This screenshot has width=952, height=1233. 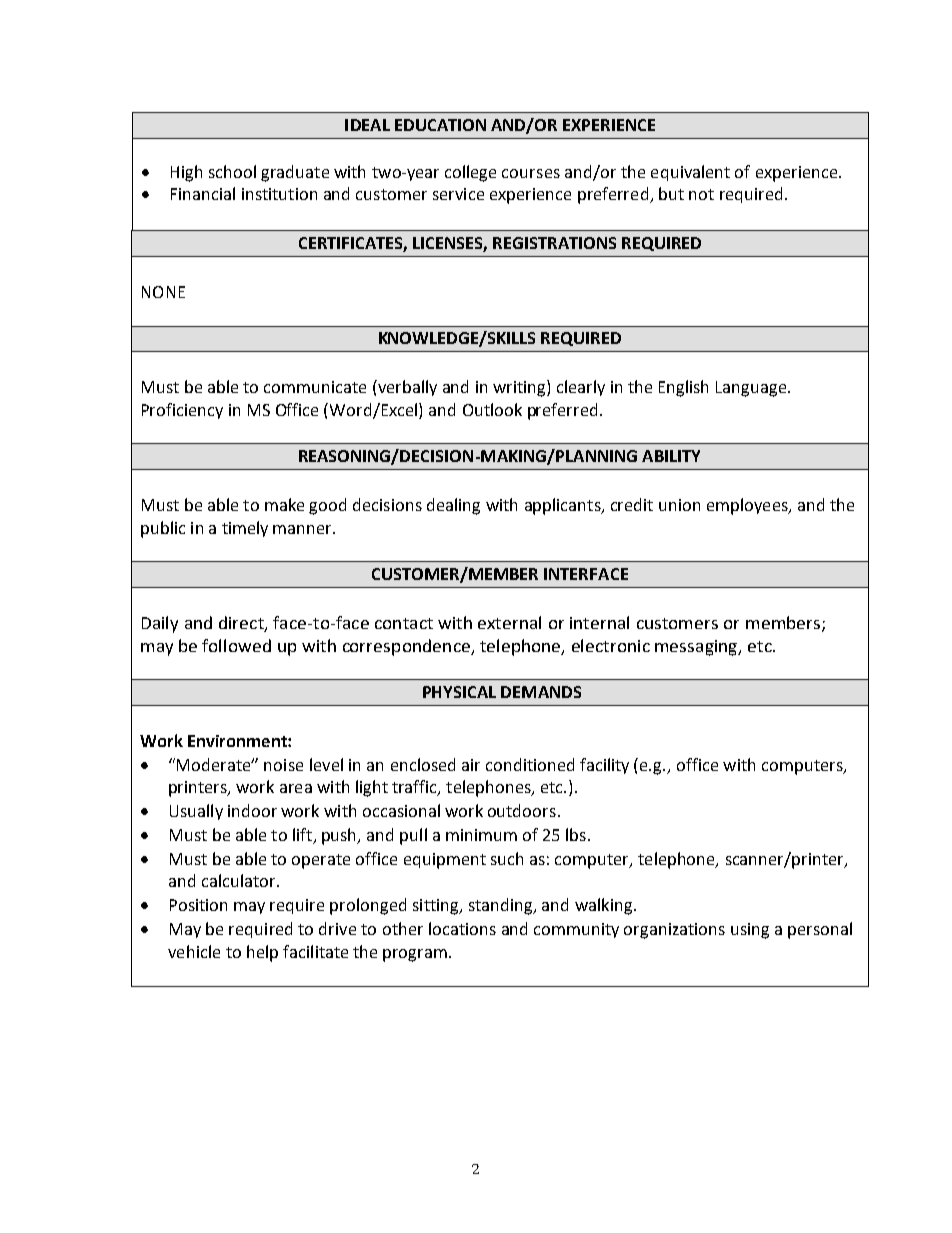 What do you see at coordinates (470, 173) in the screenshot?
I see `college` at bounding box center [470, 173].
